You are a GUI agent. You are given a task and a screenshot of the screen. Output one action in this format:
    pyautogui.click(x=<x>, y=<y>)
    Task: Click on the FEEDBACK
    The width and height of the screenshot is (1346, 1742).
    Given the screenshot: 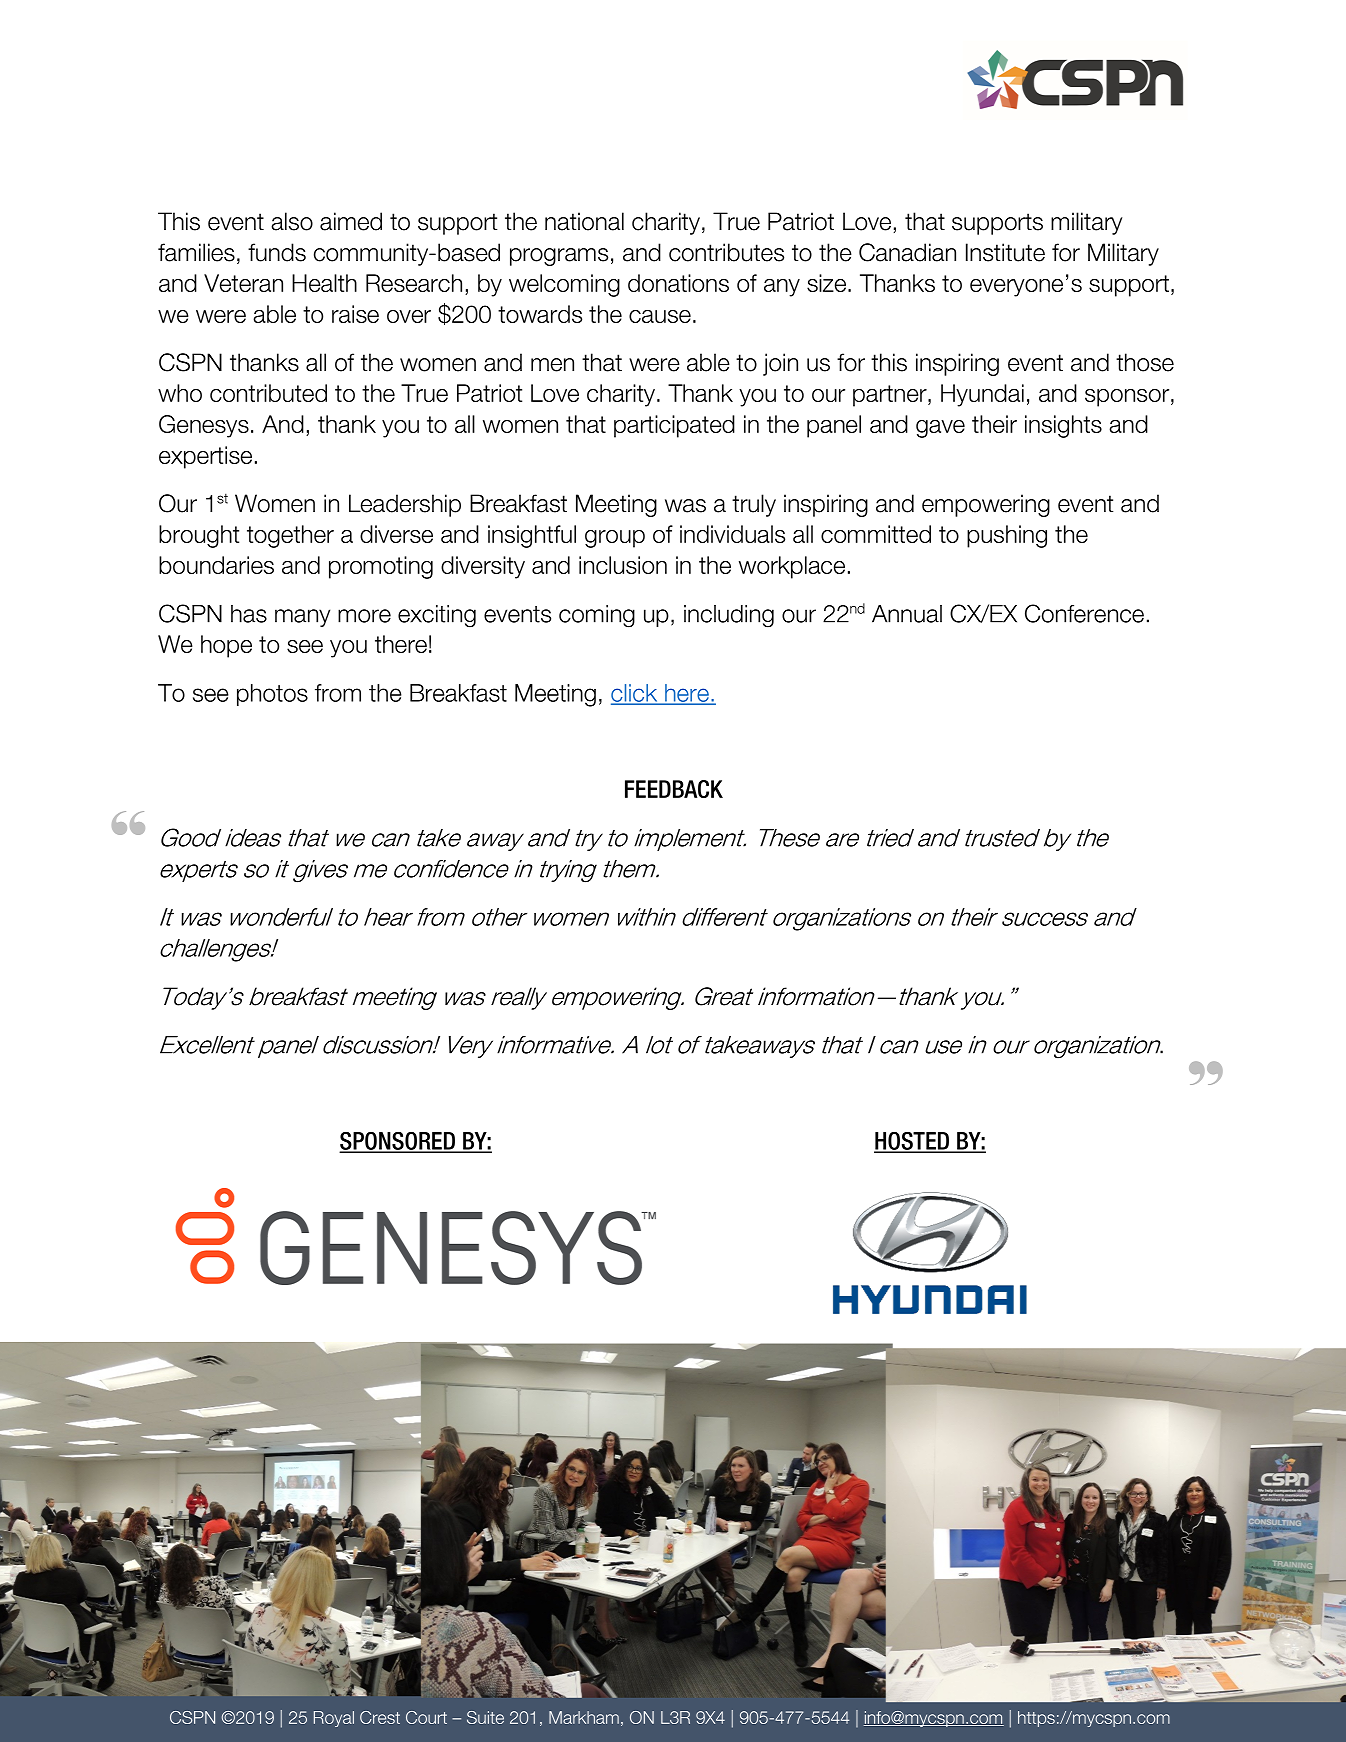 What is the action you would take?
    pyautogui.click(x=674, y=789)
